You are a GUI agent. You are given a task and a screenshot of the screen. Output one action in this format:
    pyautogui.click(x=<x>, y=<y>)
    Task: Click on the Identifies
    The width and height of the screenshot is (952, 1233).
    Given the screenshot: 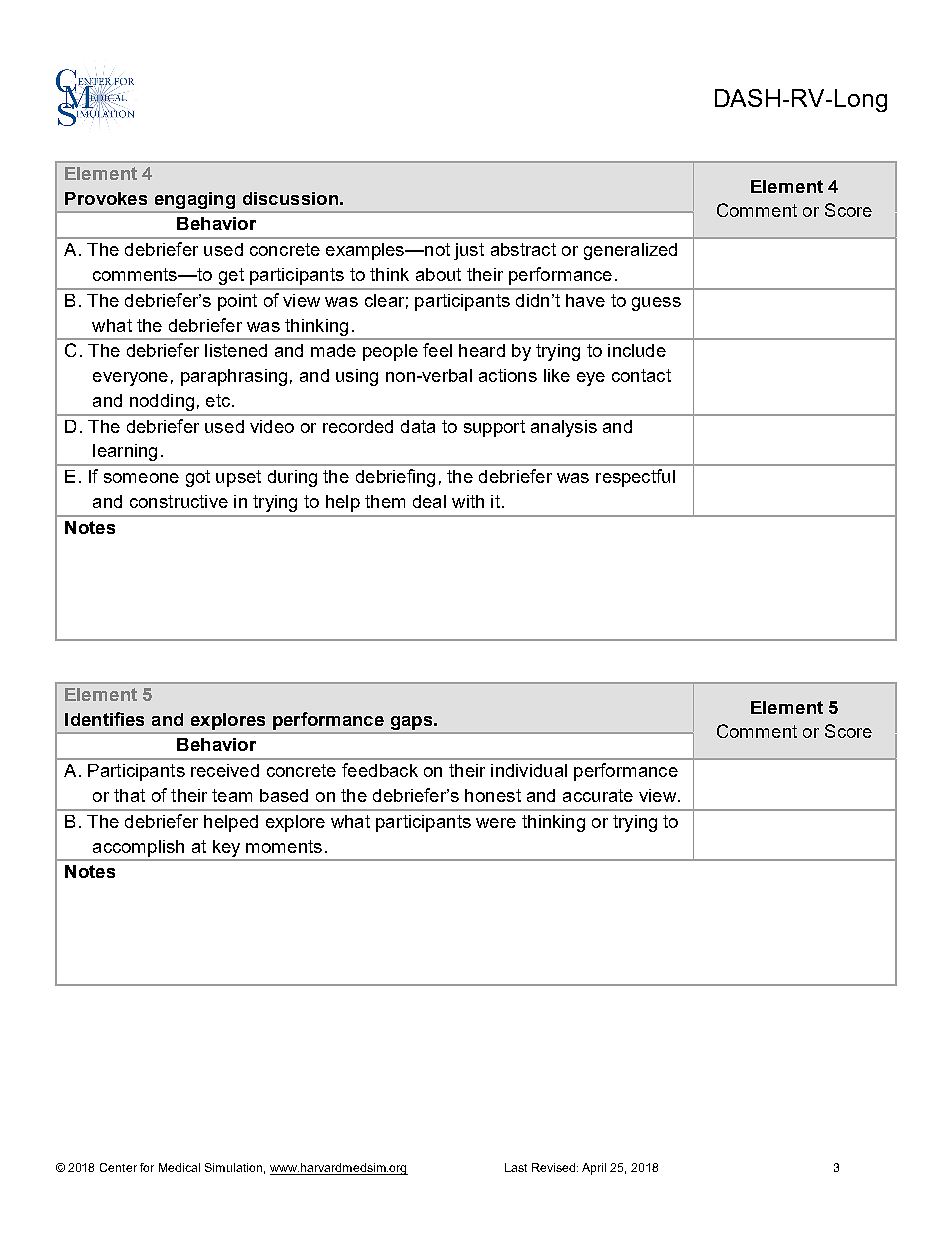 What is the action you would take?
    pyautogui.click(x=104, y=719)
